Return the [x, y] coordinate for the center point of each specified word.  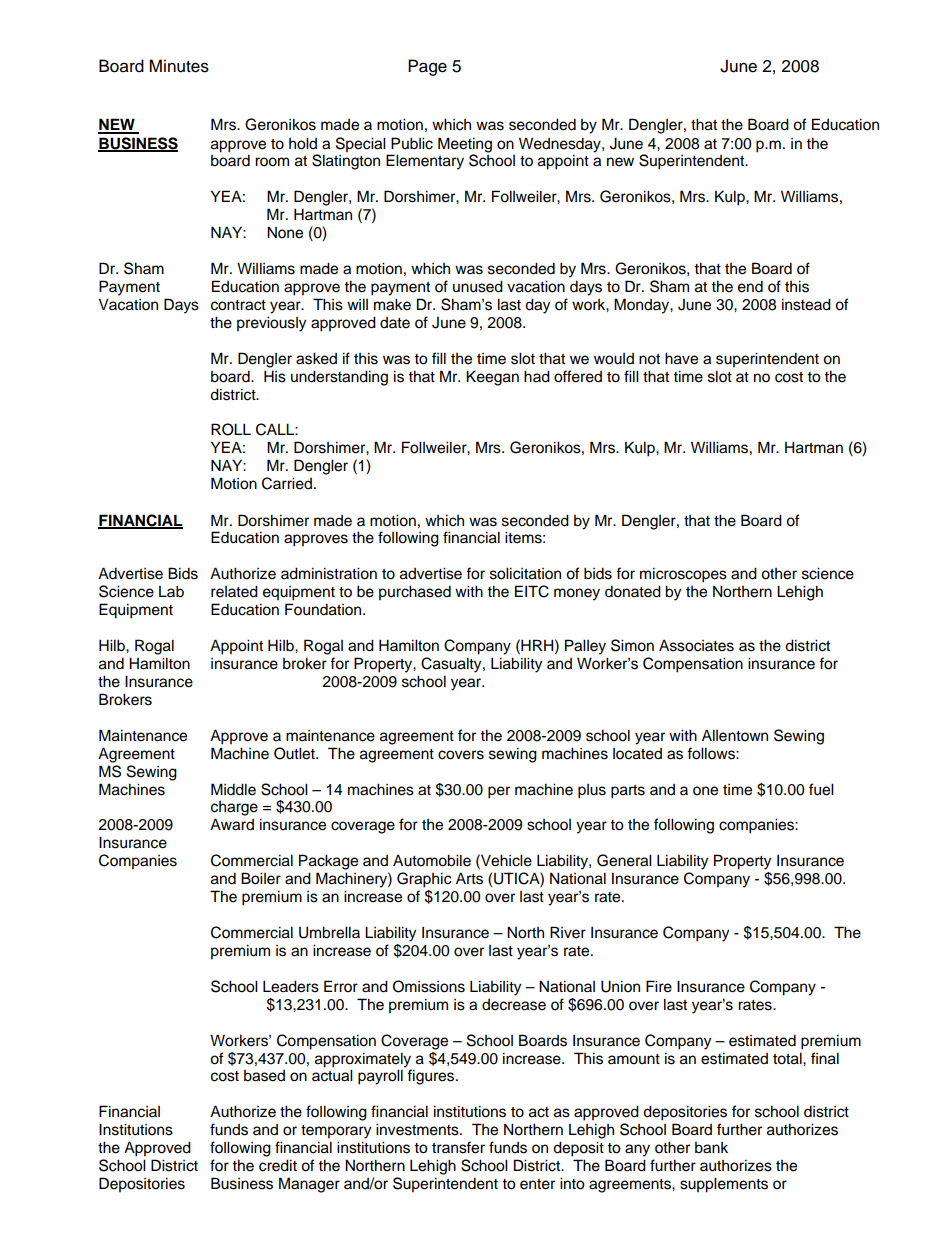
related [234, 591]
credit [278, 1165]
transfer [458, 1147]
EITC [532, 591]
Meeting [465, 145]
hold [303, 143]
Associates [696, 645]
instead [806, 304]
